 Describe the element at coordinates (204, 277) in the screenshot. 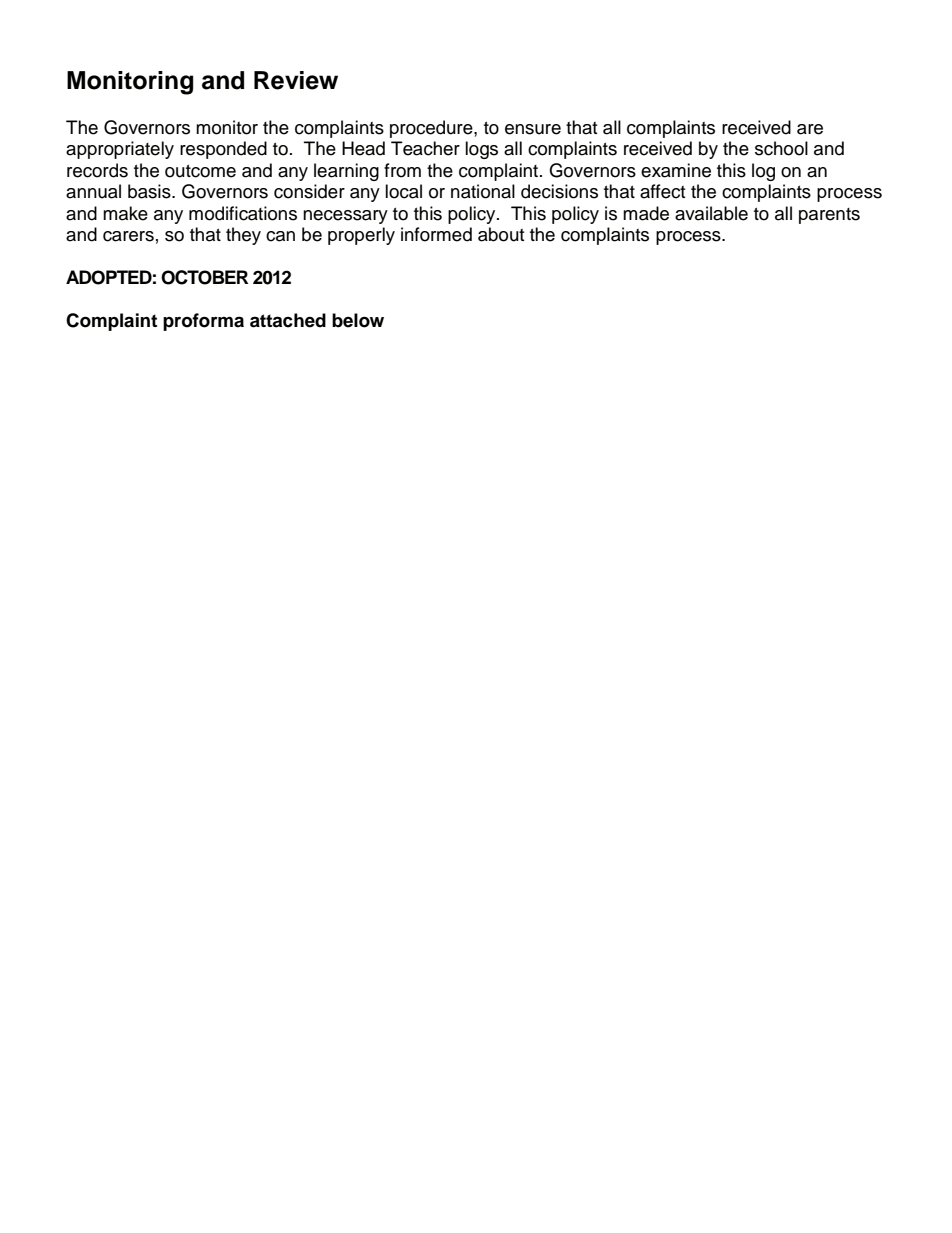

I see `OCTOBER` at that location.
